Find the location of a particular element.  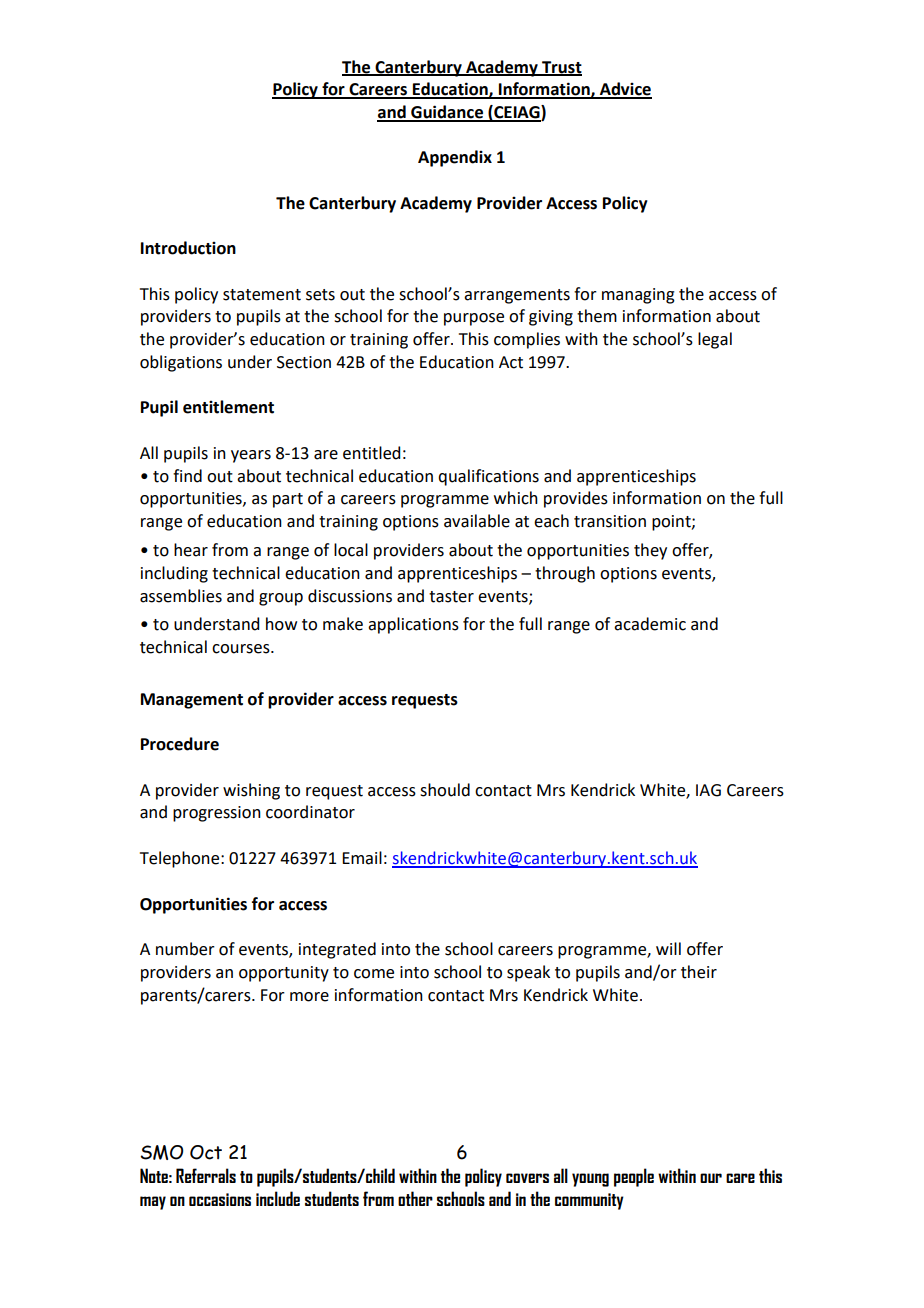

applications is located at coordinates (413, 625).
